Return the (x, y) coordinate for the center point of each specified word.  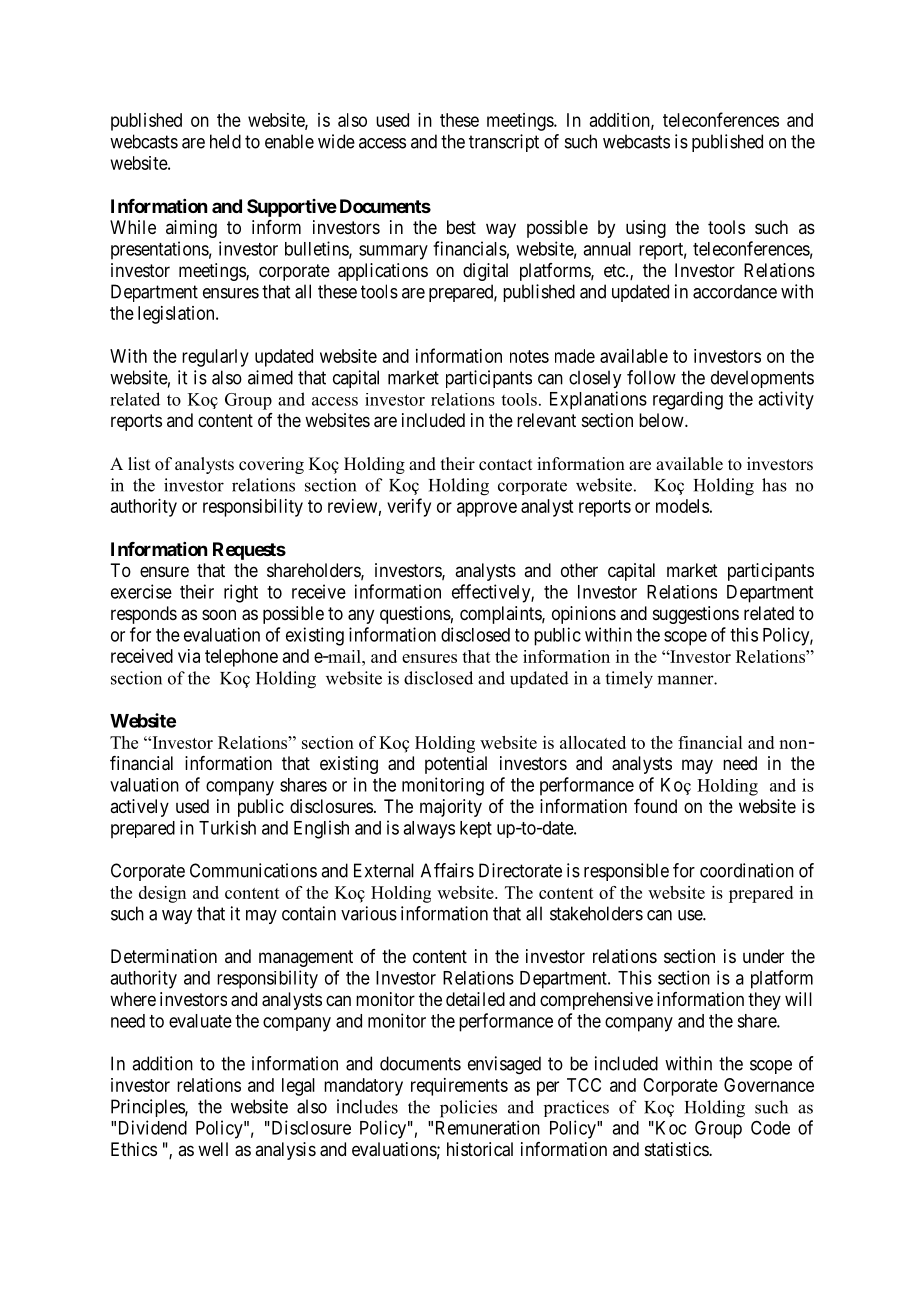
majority (451, 808)
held (225, 141)
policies (468, 1109)
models (682, 506)
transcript (504, 143)
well (213, 1149)
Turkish (227, 827)
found (655, 806)
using (646, 229)
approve (487, 509)
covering (271, 465)
